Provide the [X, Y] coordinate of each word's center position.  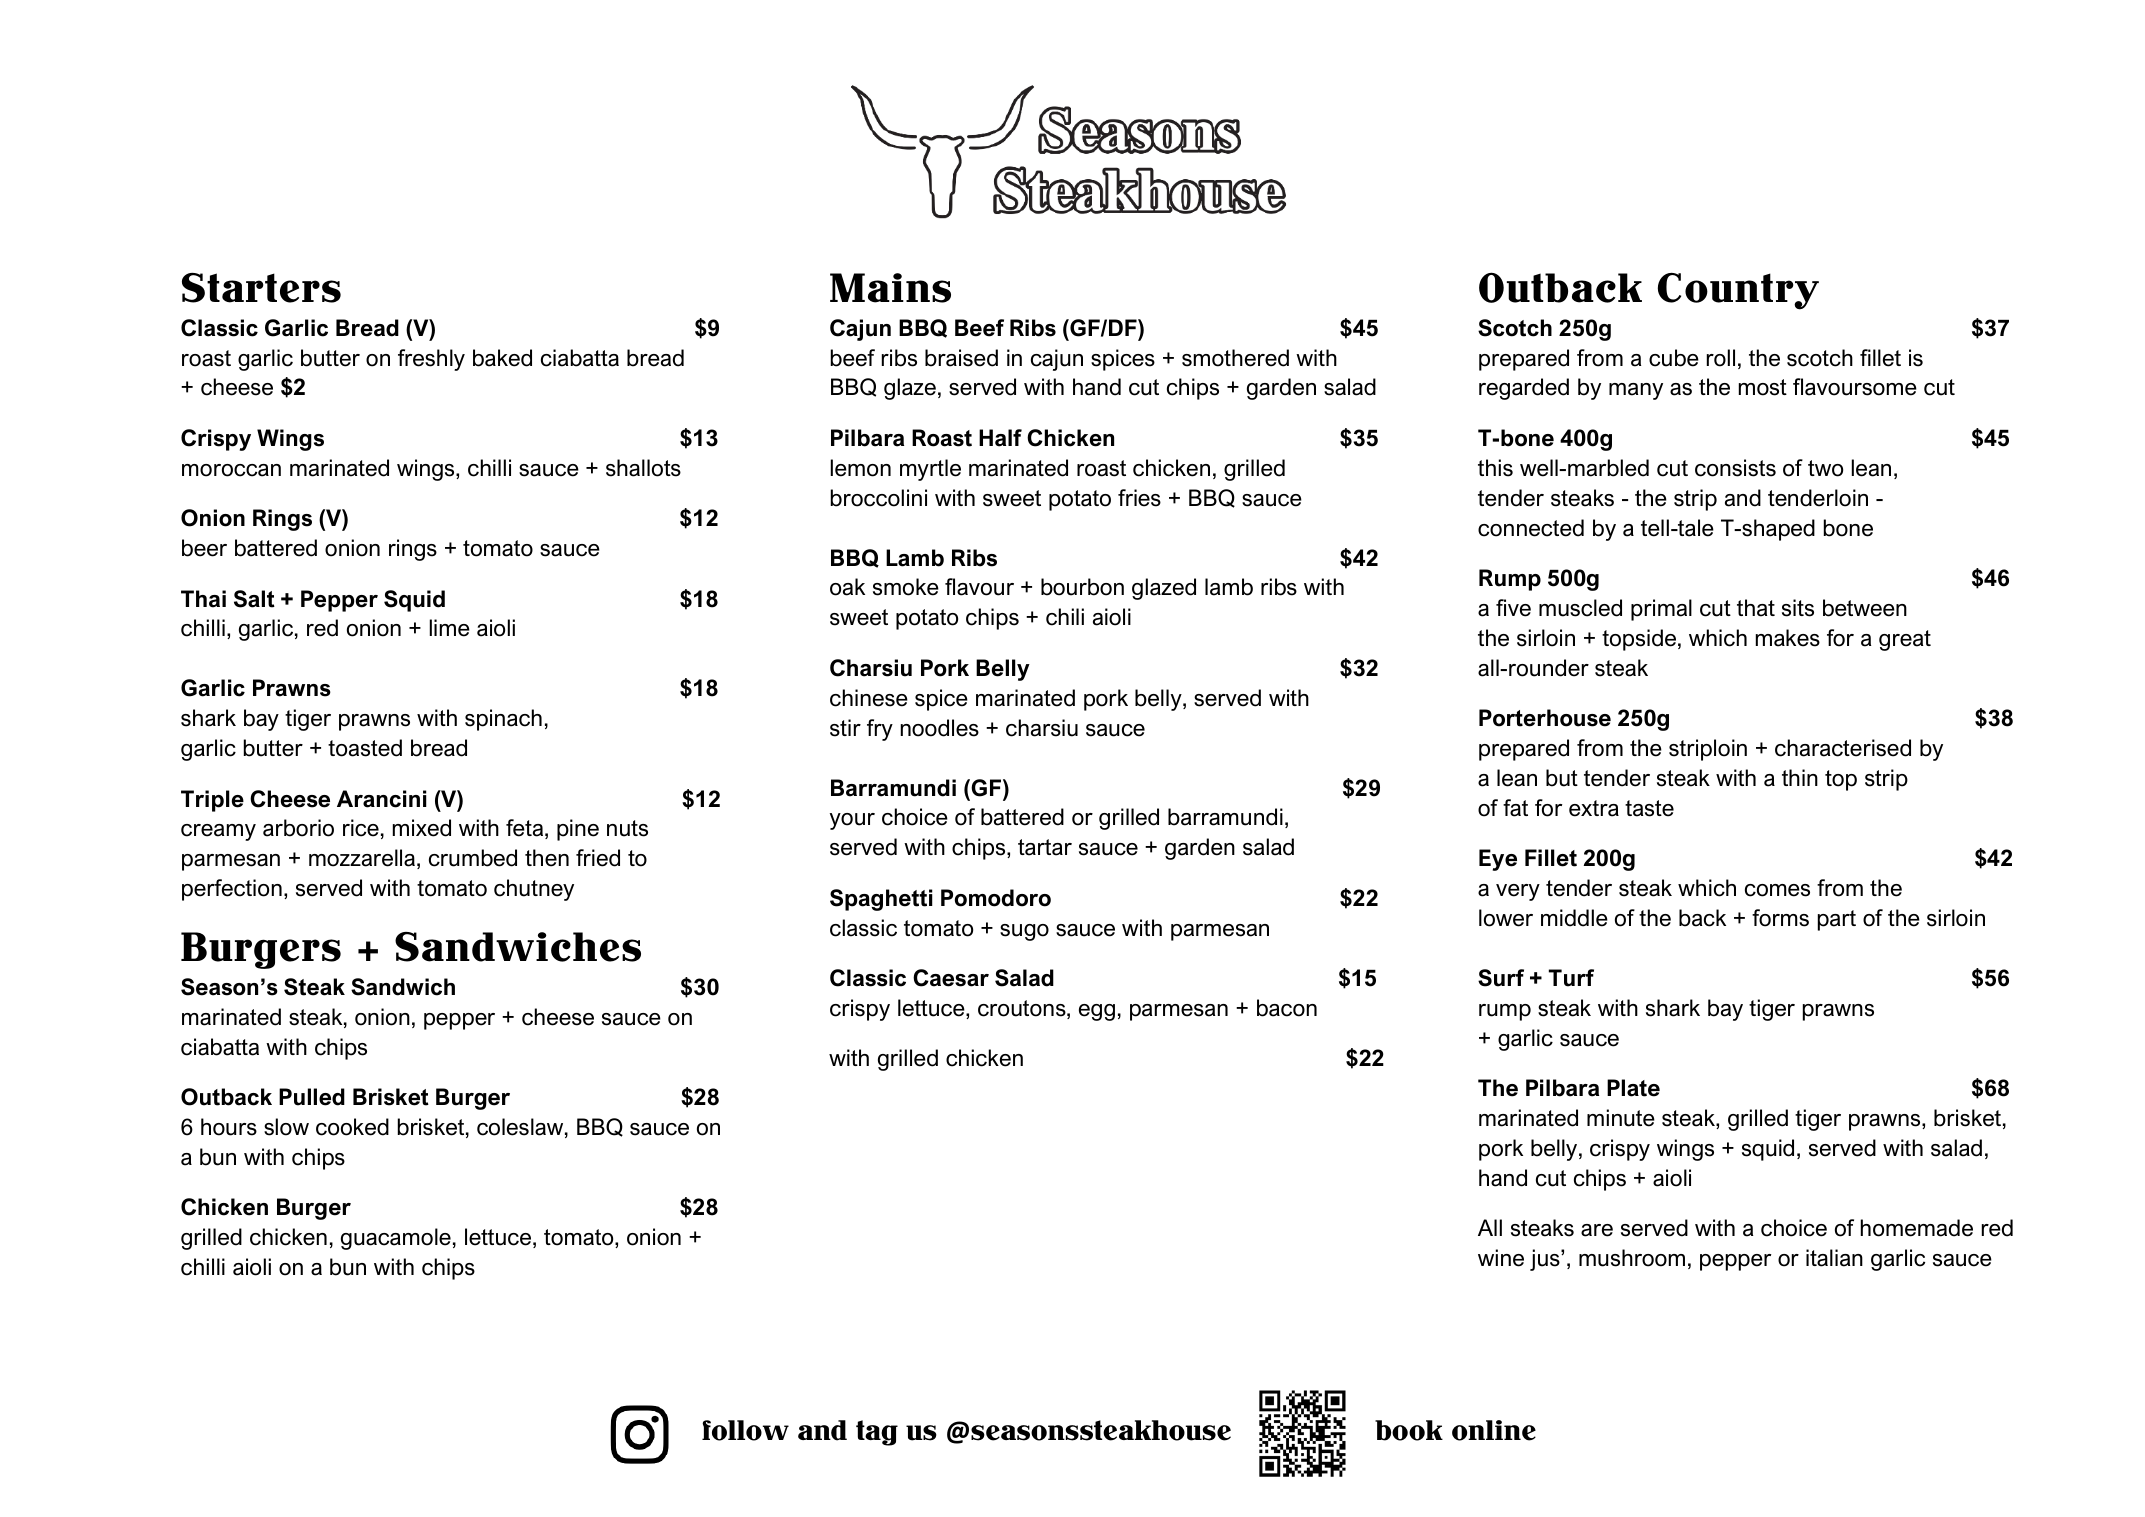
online [1494, 1430]
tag [877, 1433]
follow [745, 1430]
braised [961, 358]
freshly [431, 360]
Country [1738, 291]
